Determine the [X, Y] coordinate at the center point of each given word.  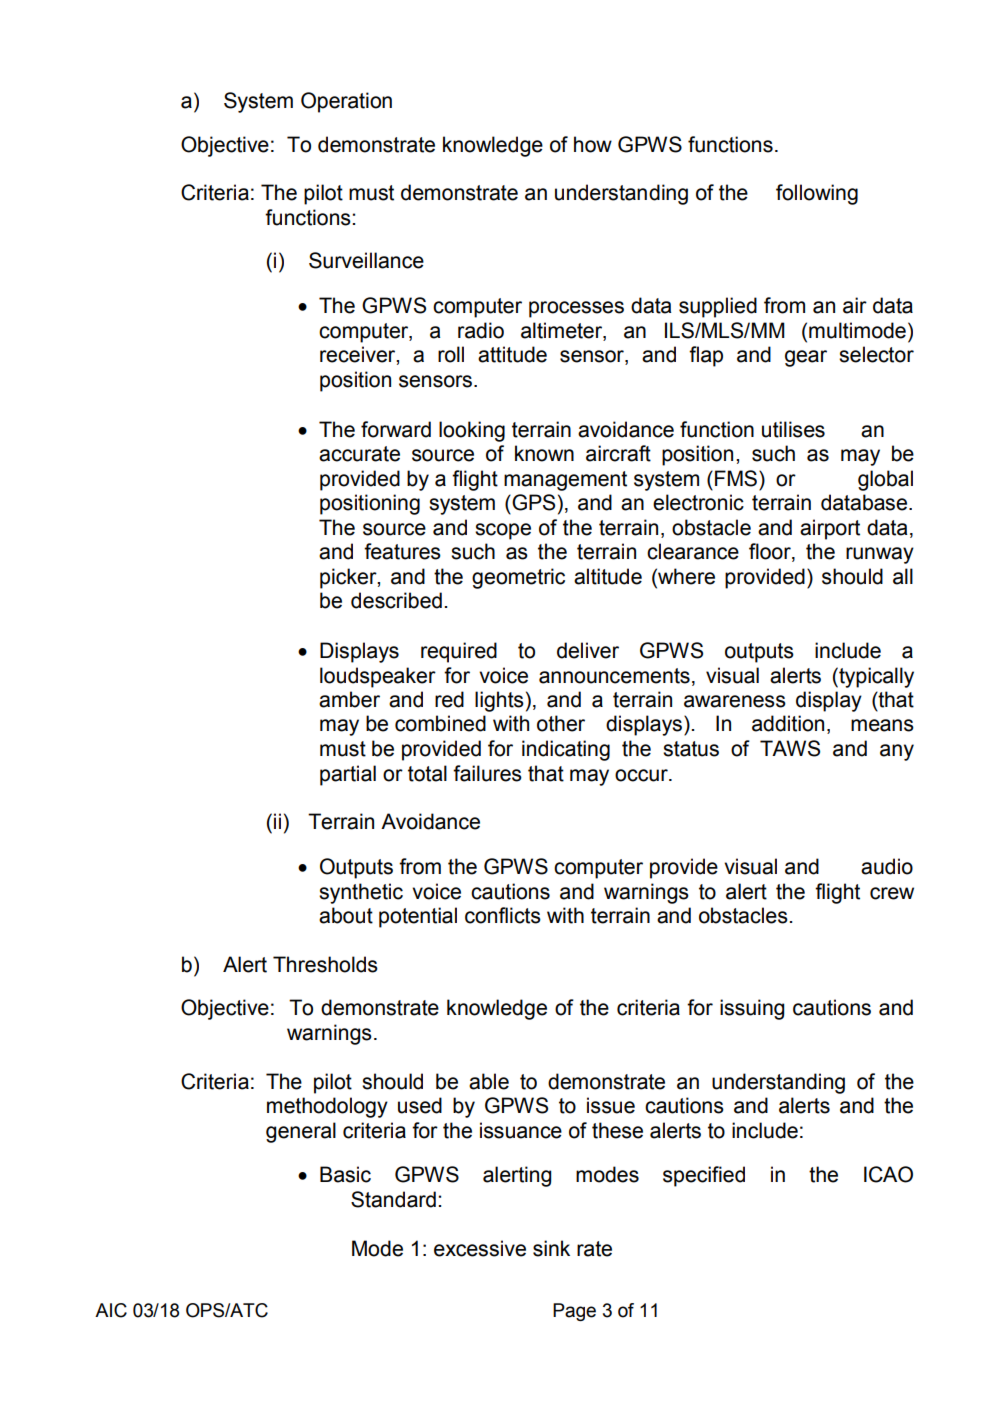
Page [574, 1312]
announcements [614, 676]
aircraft [618, 453]
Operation [346, 102]
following [817, 194]
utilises [793, 429]
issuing [752, 1009]
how [593, 144]
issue [611, 1105]
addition [788, 723]
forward [396, 429]
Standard [393, 1199]
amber [349, 699]
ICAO [888, 1174]
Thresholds [325, 964]
